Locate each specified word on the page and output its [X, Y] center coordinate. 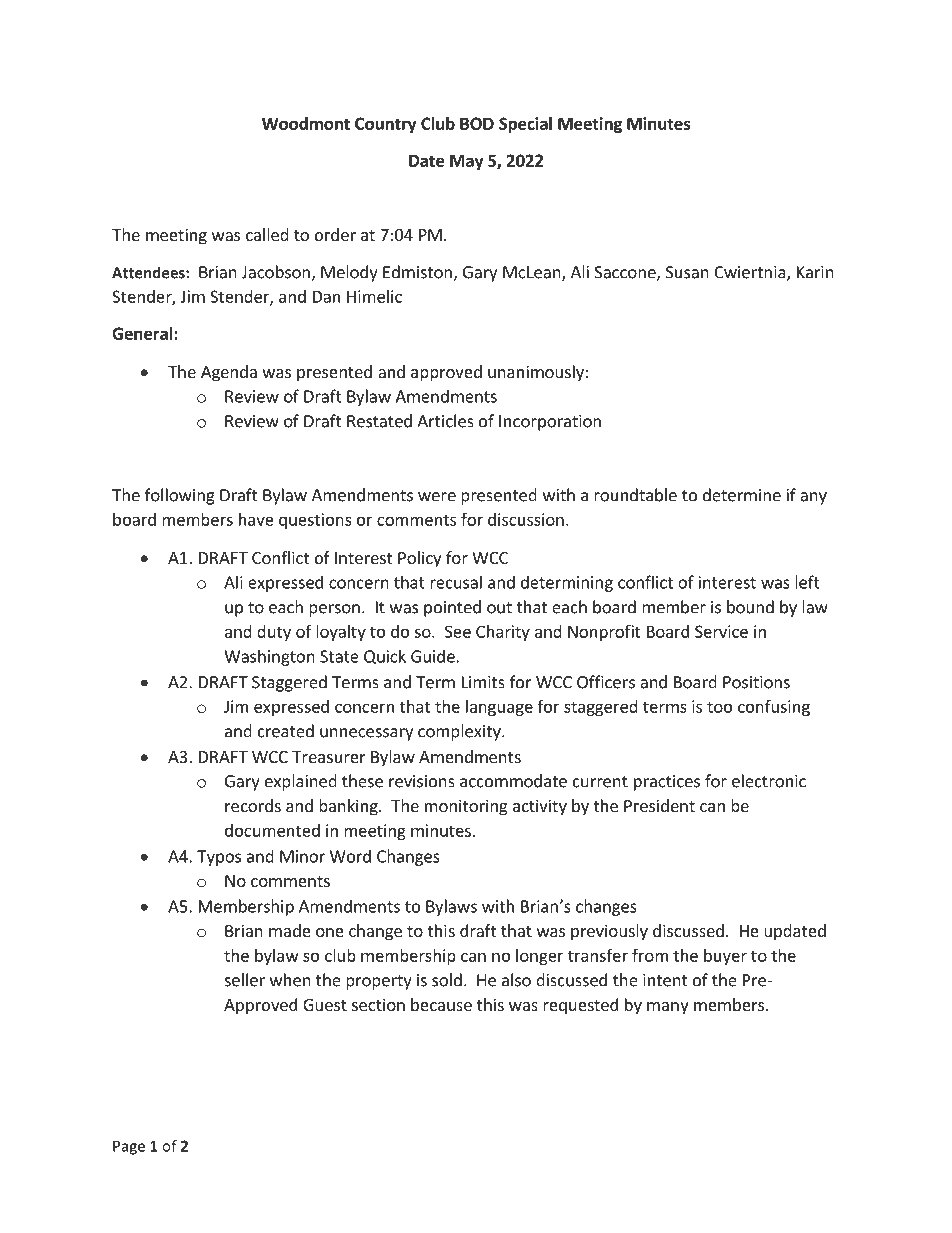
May [467, 162]
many [668, 1008]
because [441, 1004]
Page [129, 1147]
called [267, 234]
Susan [687, 272]
